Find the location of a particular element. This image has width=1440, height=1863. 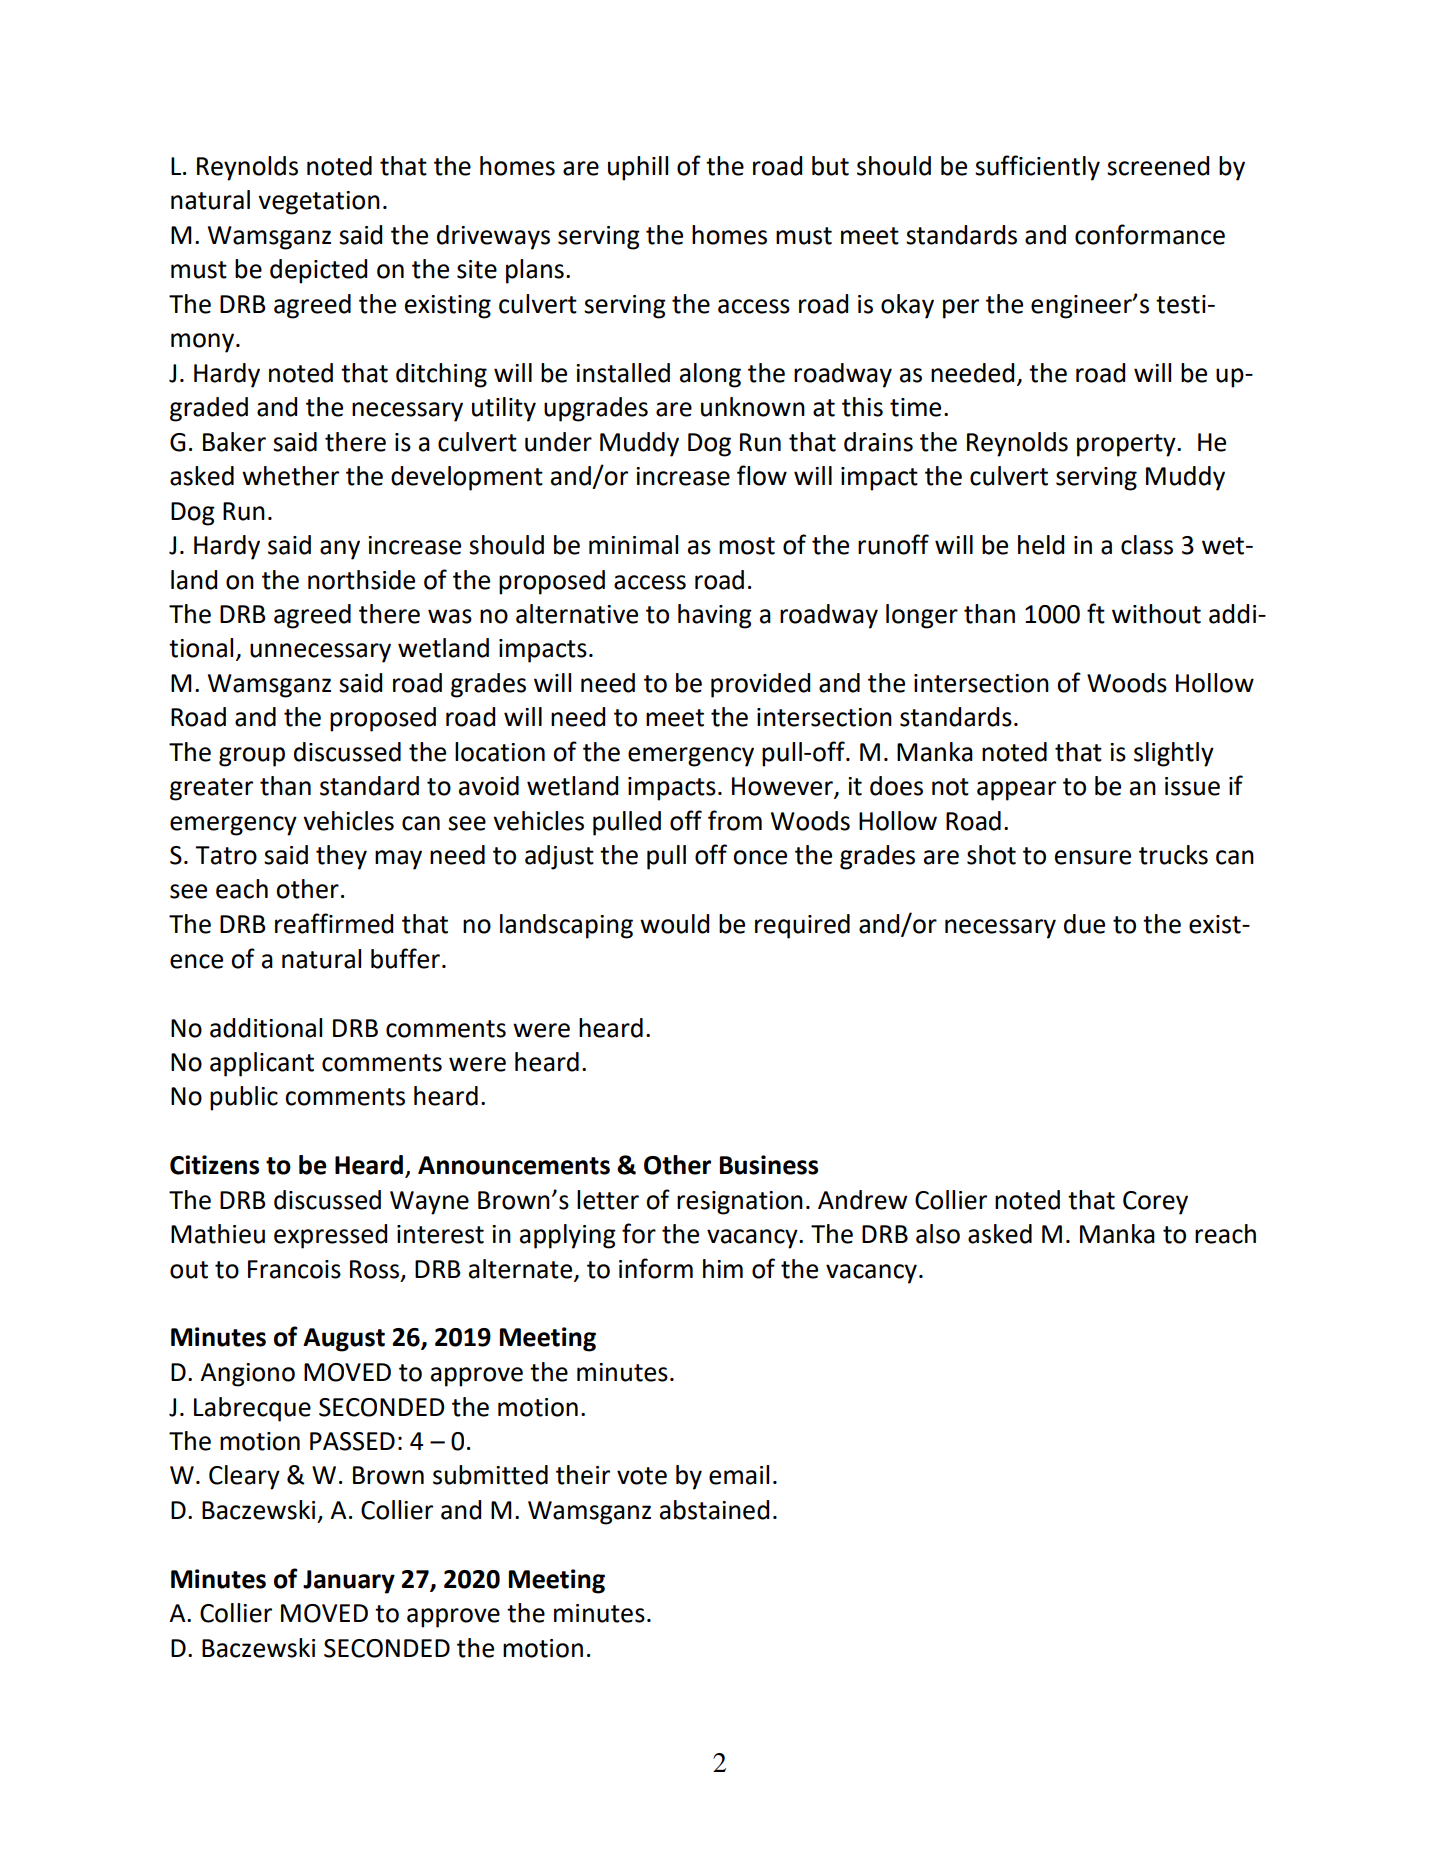

Corey is located at coordinates (1155, 1203).
